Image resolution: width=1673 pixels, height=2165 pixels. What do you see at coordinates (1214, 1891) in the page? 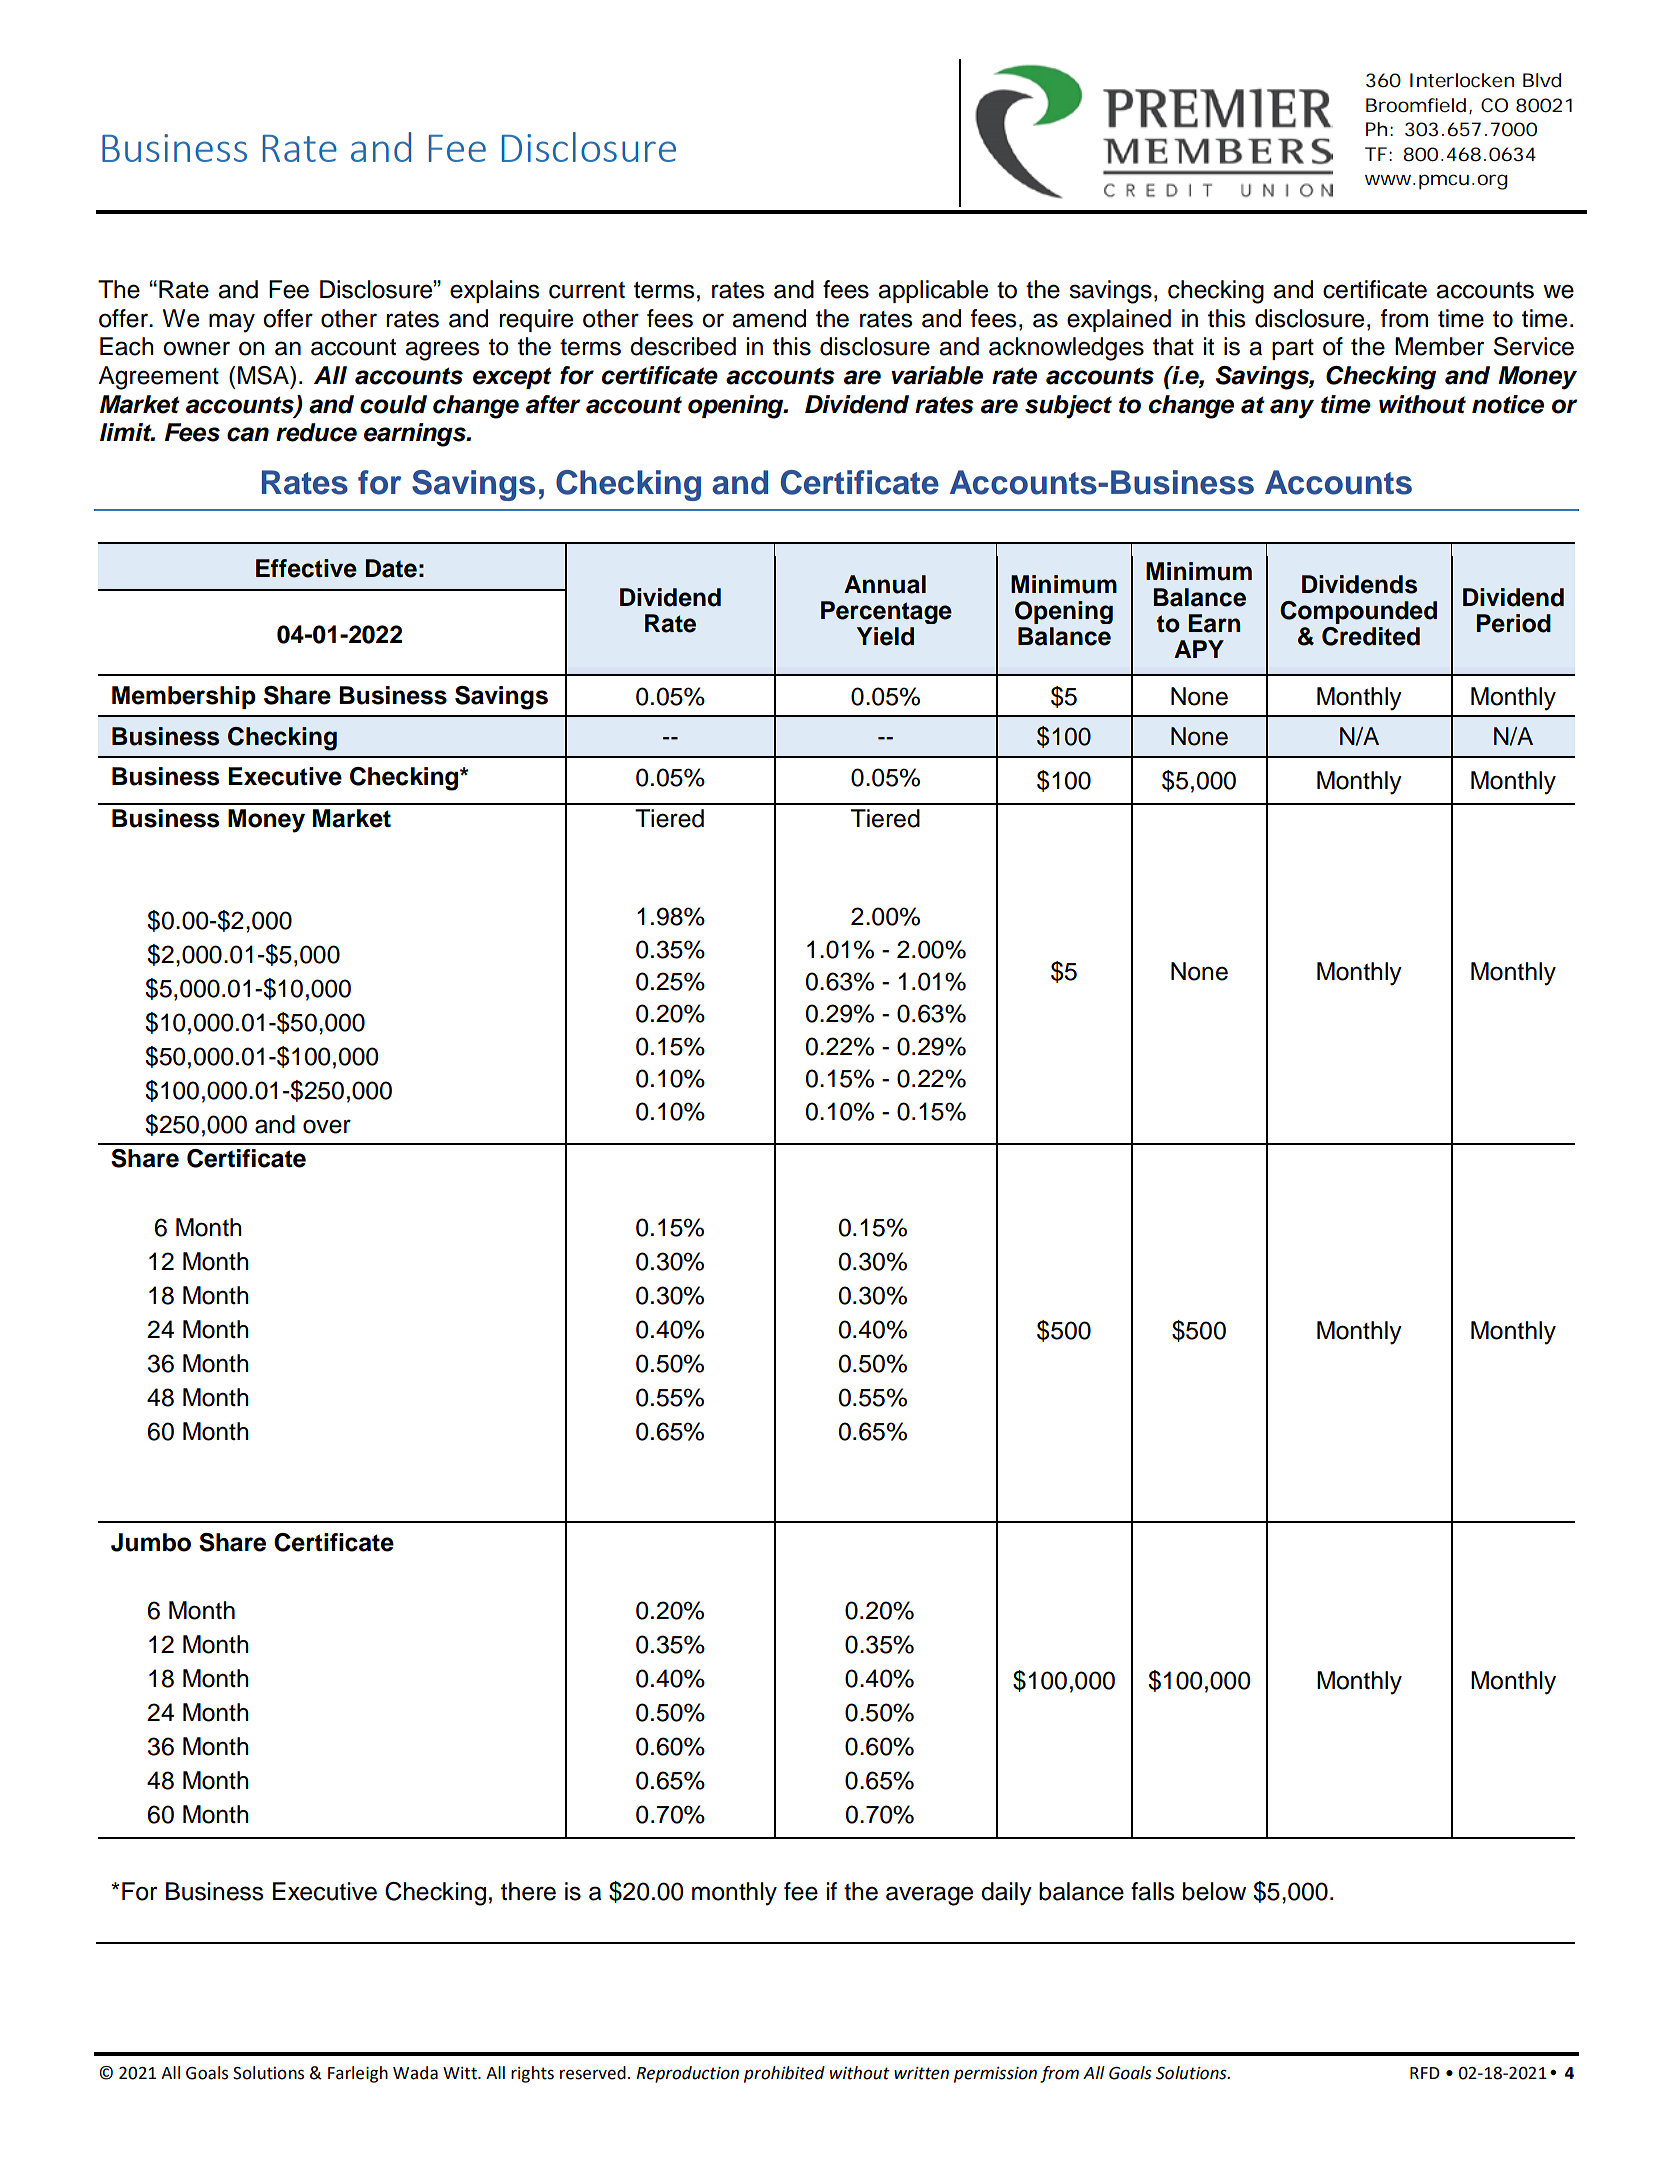
I see `below` at bounding box center [1214, 1891].
